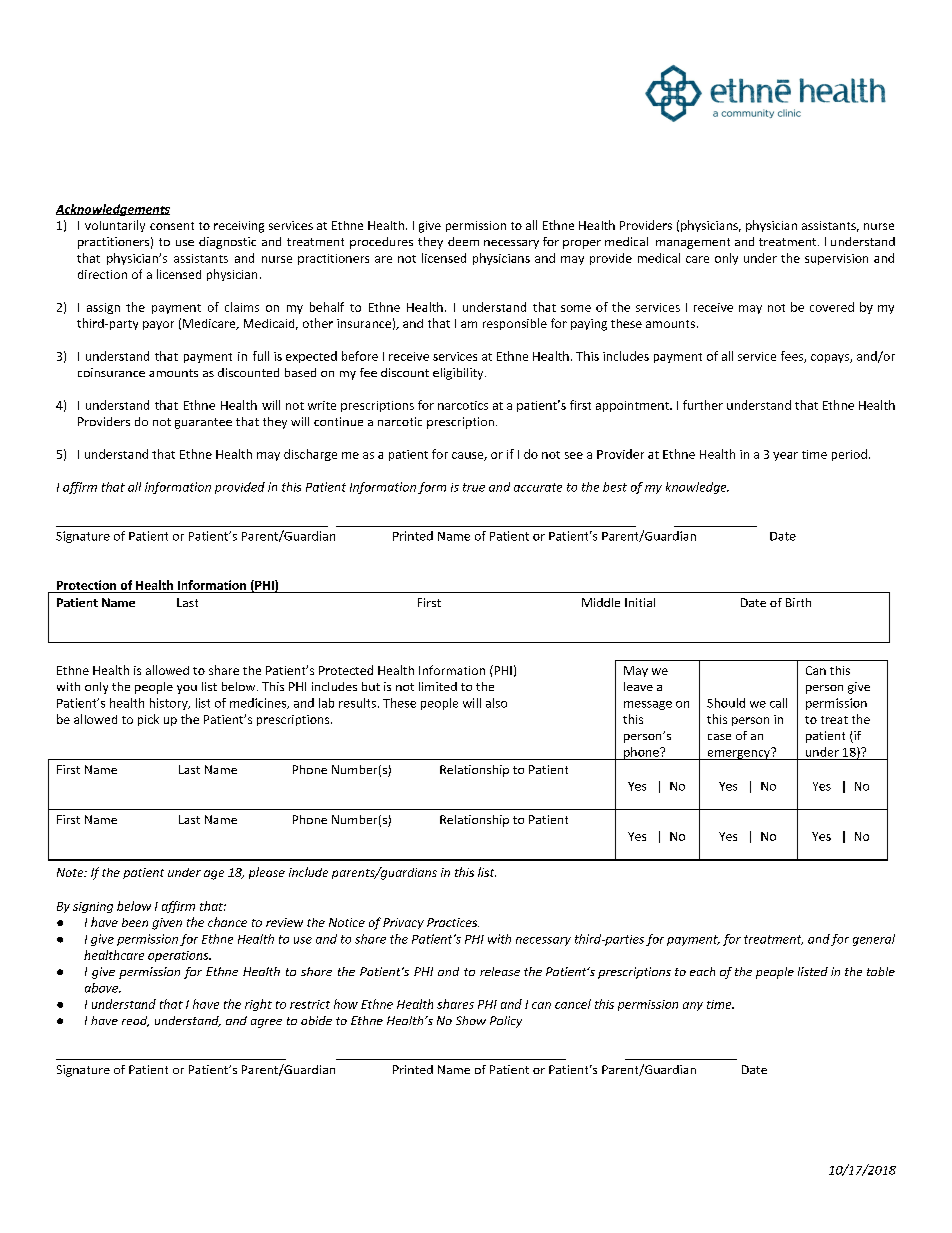  Describe the element at coordinates (172, 226) in the screenshot. I see `consent` at that location.
